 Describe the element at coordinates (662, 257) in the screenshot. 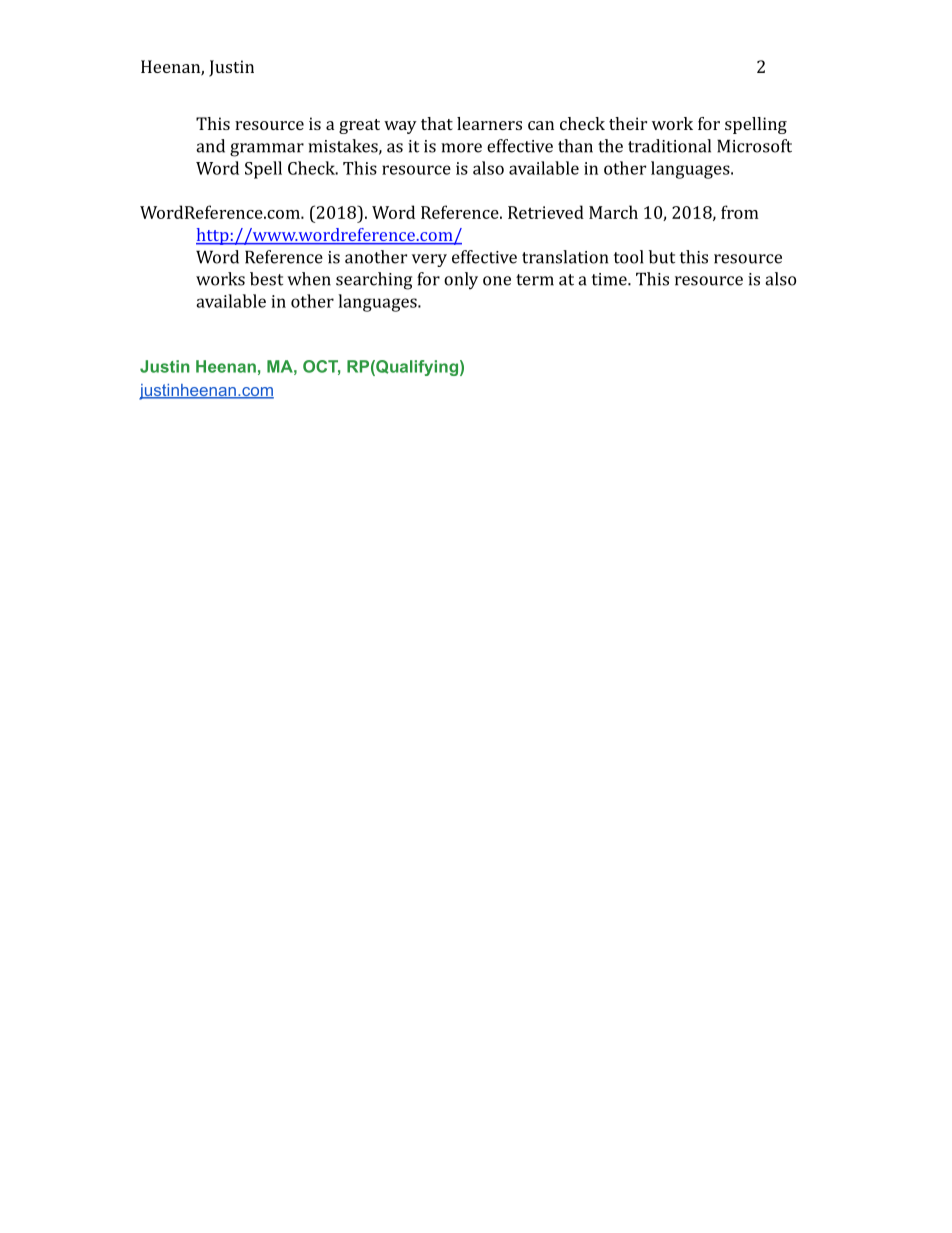

I see `but` at that location.
